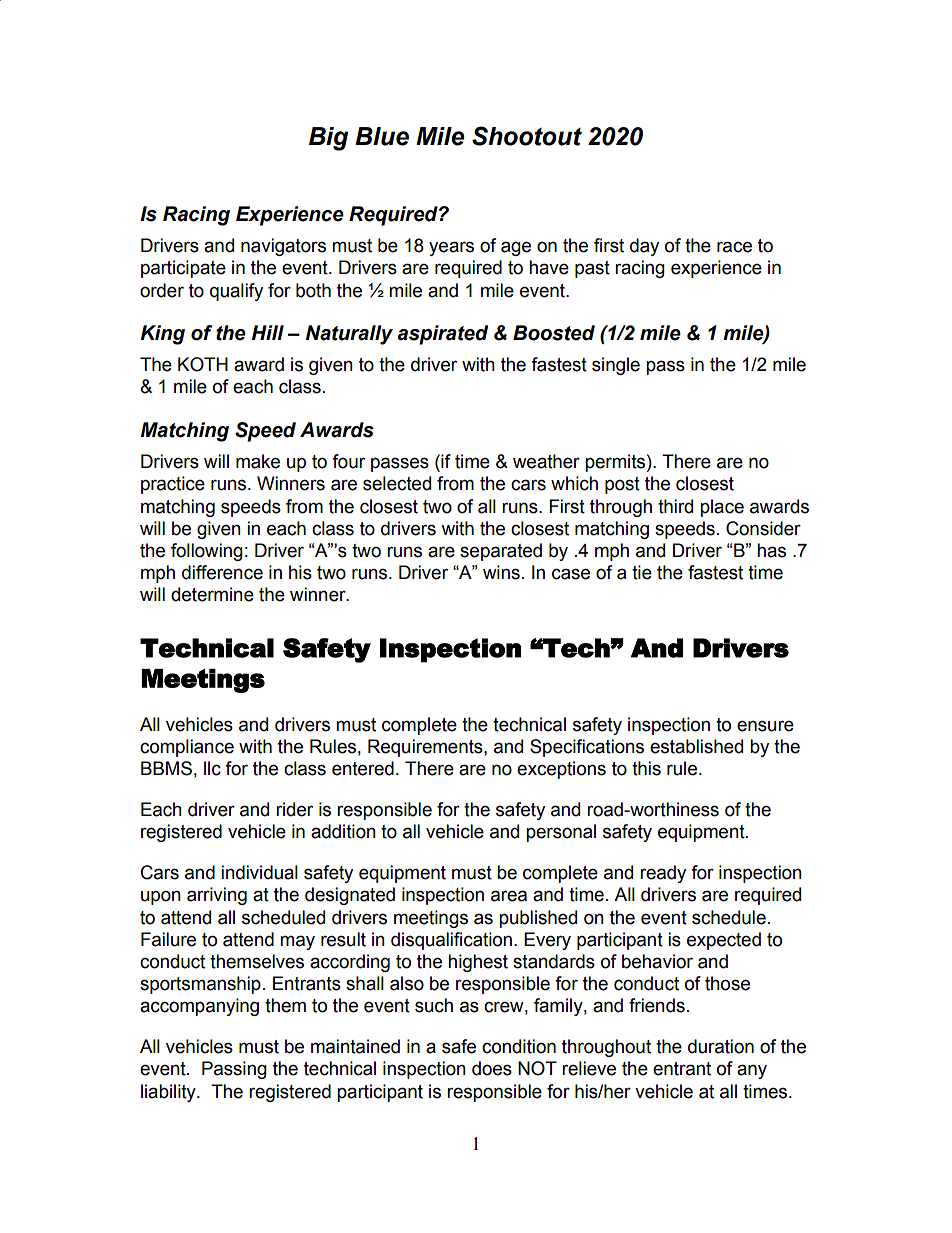  Describe the element at coordinates (492, 1068) in the image. I see `does` at that location.
